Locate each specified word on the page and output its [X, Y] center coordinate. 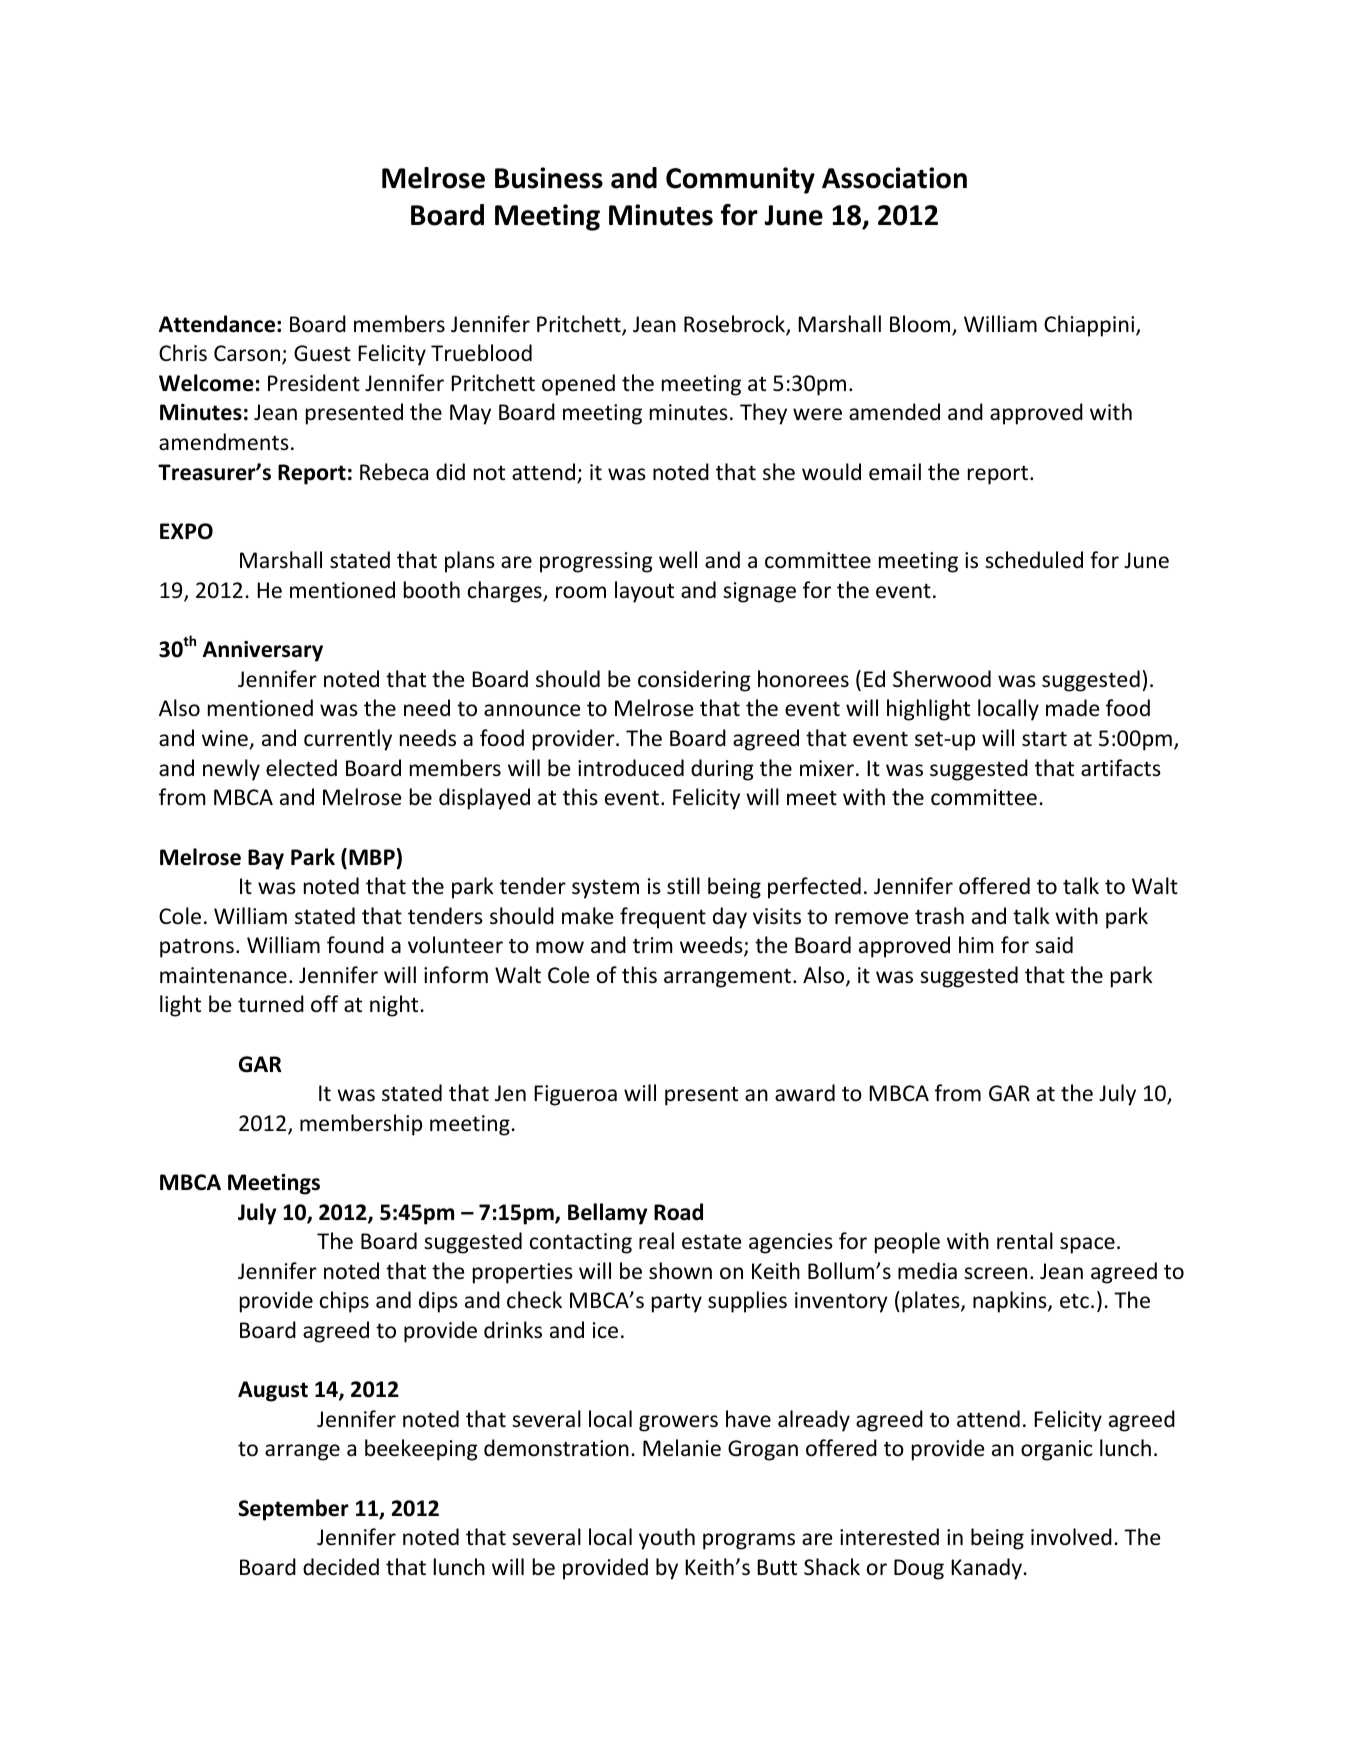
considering [694, 681]
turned [271, 1004]
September [293, 1510]
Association [894, 178]
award [805, 1092]
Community [740, 180]
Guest [322, 353]
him [976, 944]
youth [667, 1539]
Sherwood [942, 679]
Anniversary [263, 651]
